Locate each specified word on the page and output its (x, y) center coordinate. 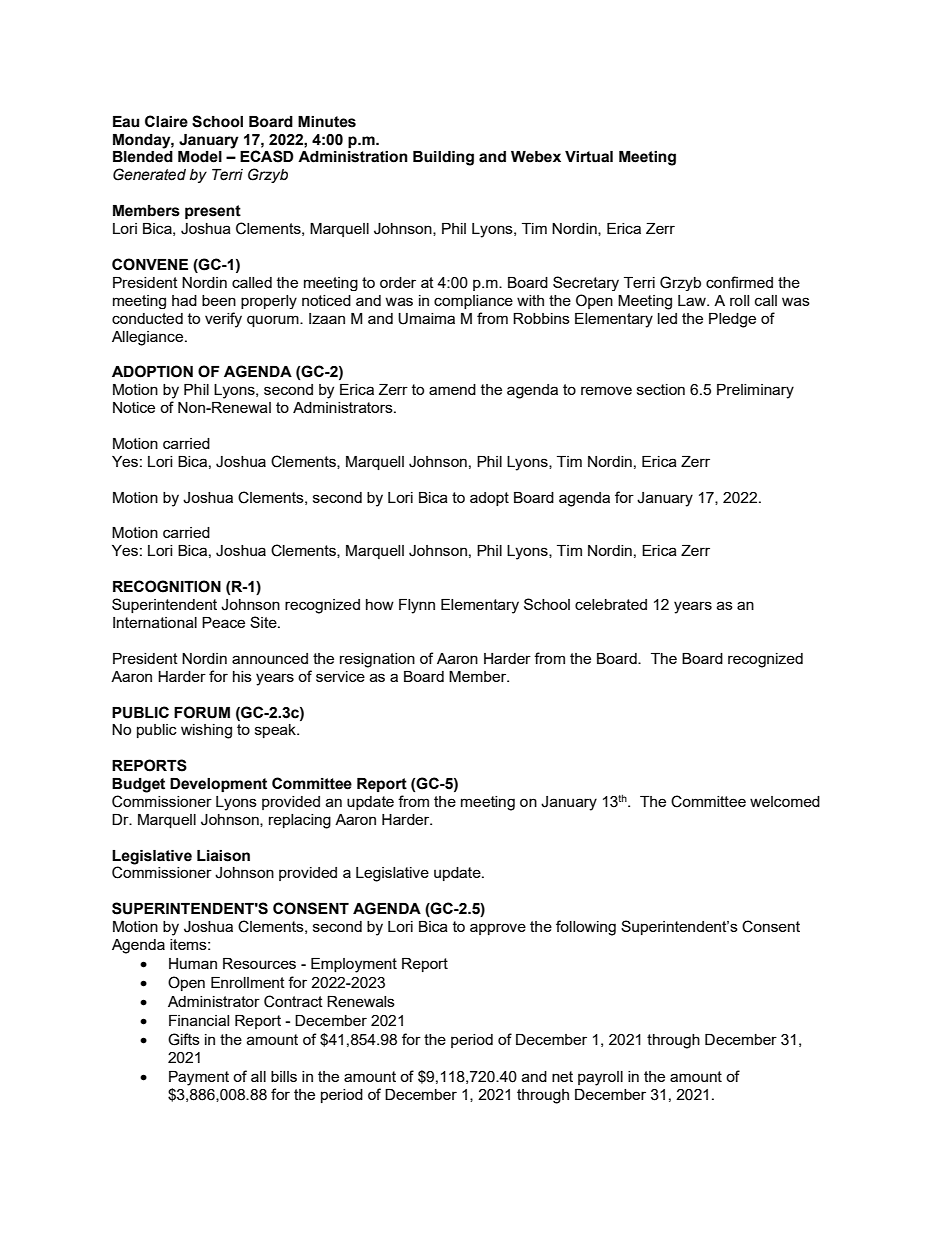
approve (498, 929)
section (661, 389)
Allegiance (149, 338)
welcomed (785, 801)
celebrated (611, 604)
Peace (223, 622)
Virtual (589, 157)
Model (200, 157)
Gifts (184, 1039)
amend (452, 389)
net (562, 1076)
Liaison (223, 856)
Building (443, 158)
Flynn (417, 606)
